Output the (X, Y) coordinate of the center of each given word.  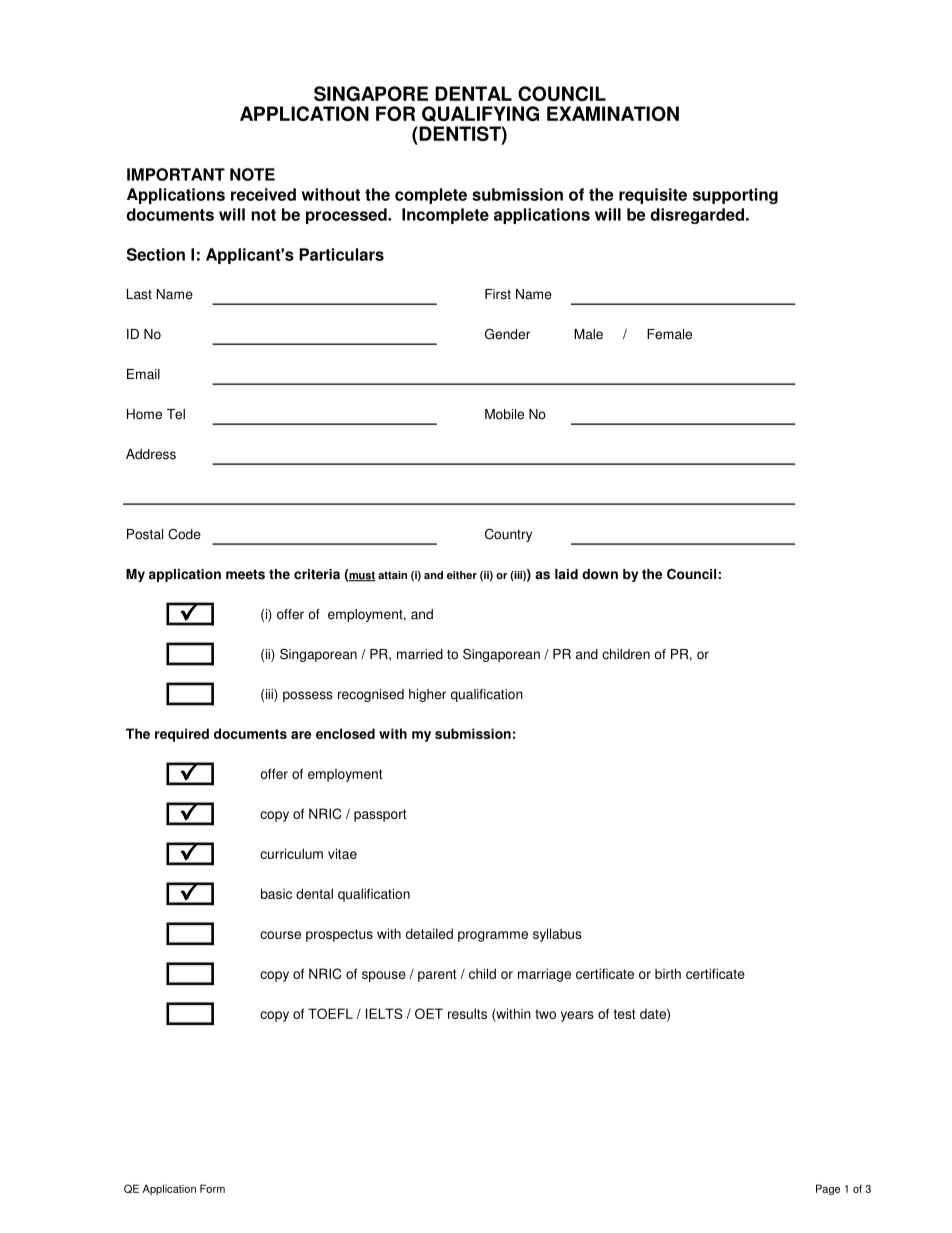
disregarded (697, 216)
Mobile (504, 414)
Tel (176, 414)
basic (276, 893)
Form (212, 1188)
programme (493, 936)
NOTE (252, 174)
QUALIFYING (480, 114)
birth (668, 973)
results (467, 1013)
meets (245, 574)
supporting (735, 196)
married (420, 654)
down (600, 574)
